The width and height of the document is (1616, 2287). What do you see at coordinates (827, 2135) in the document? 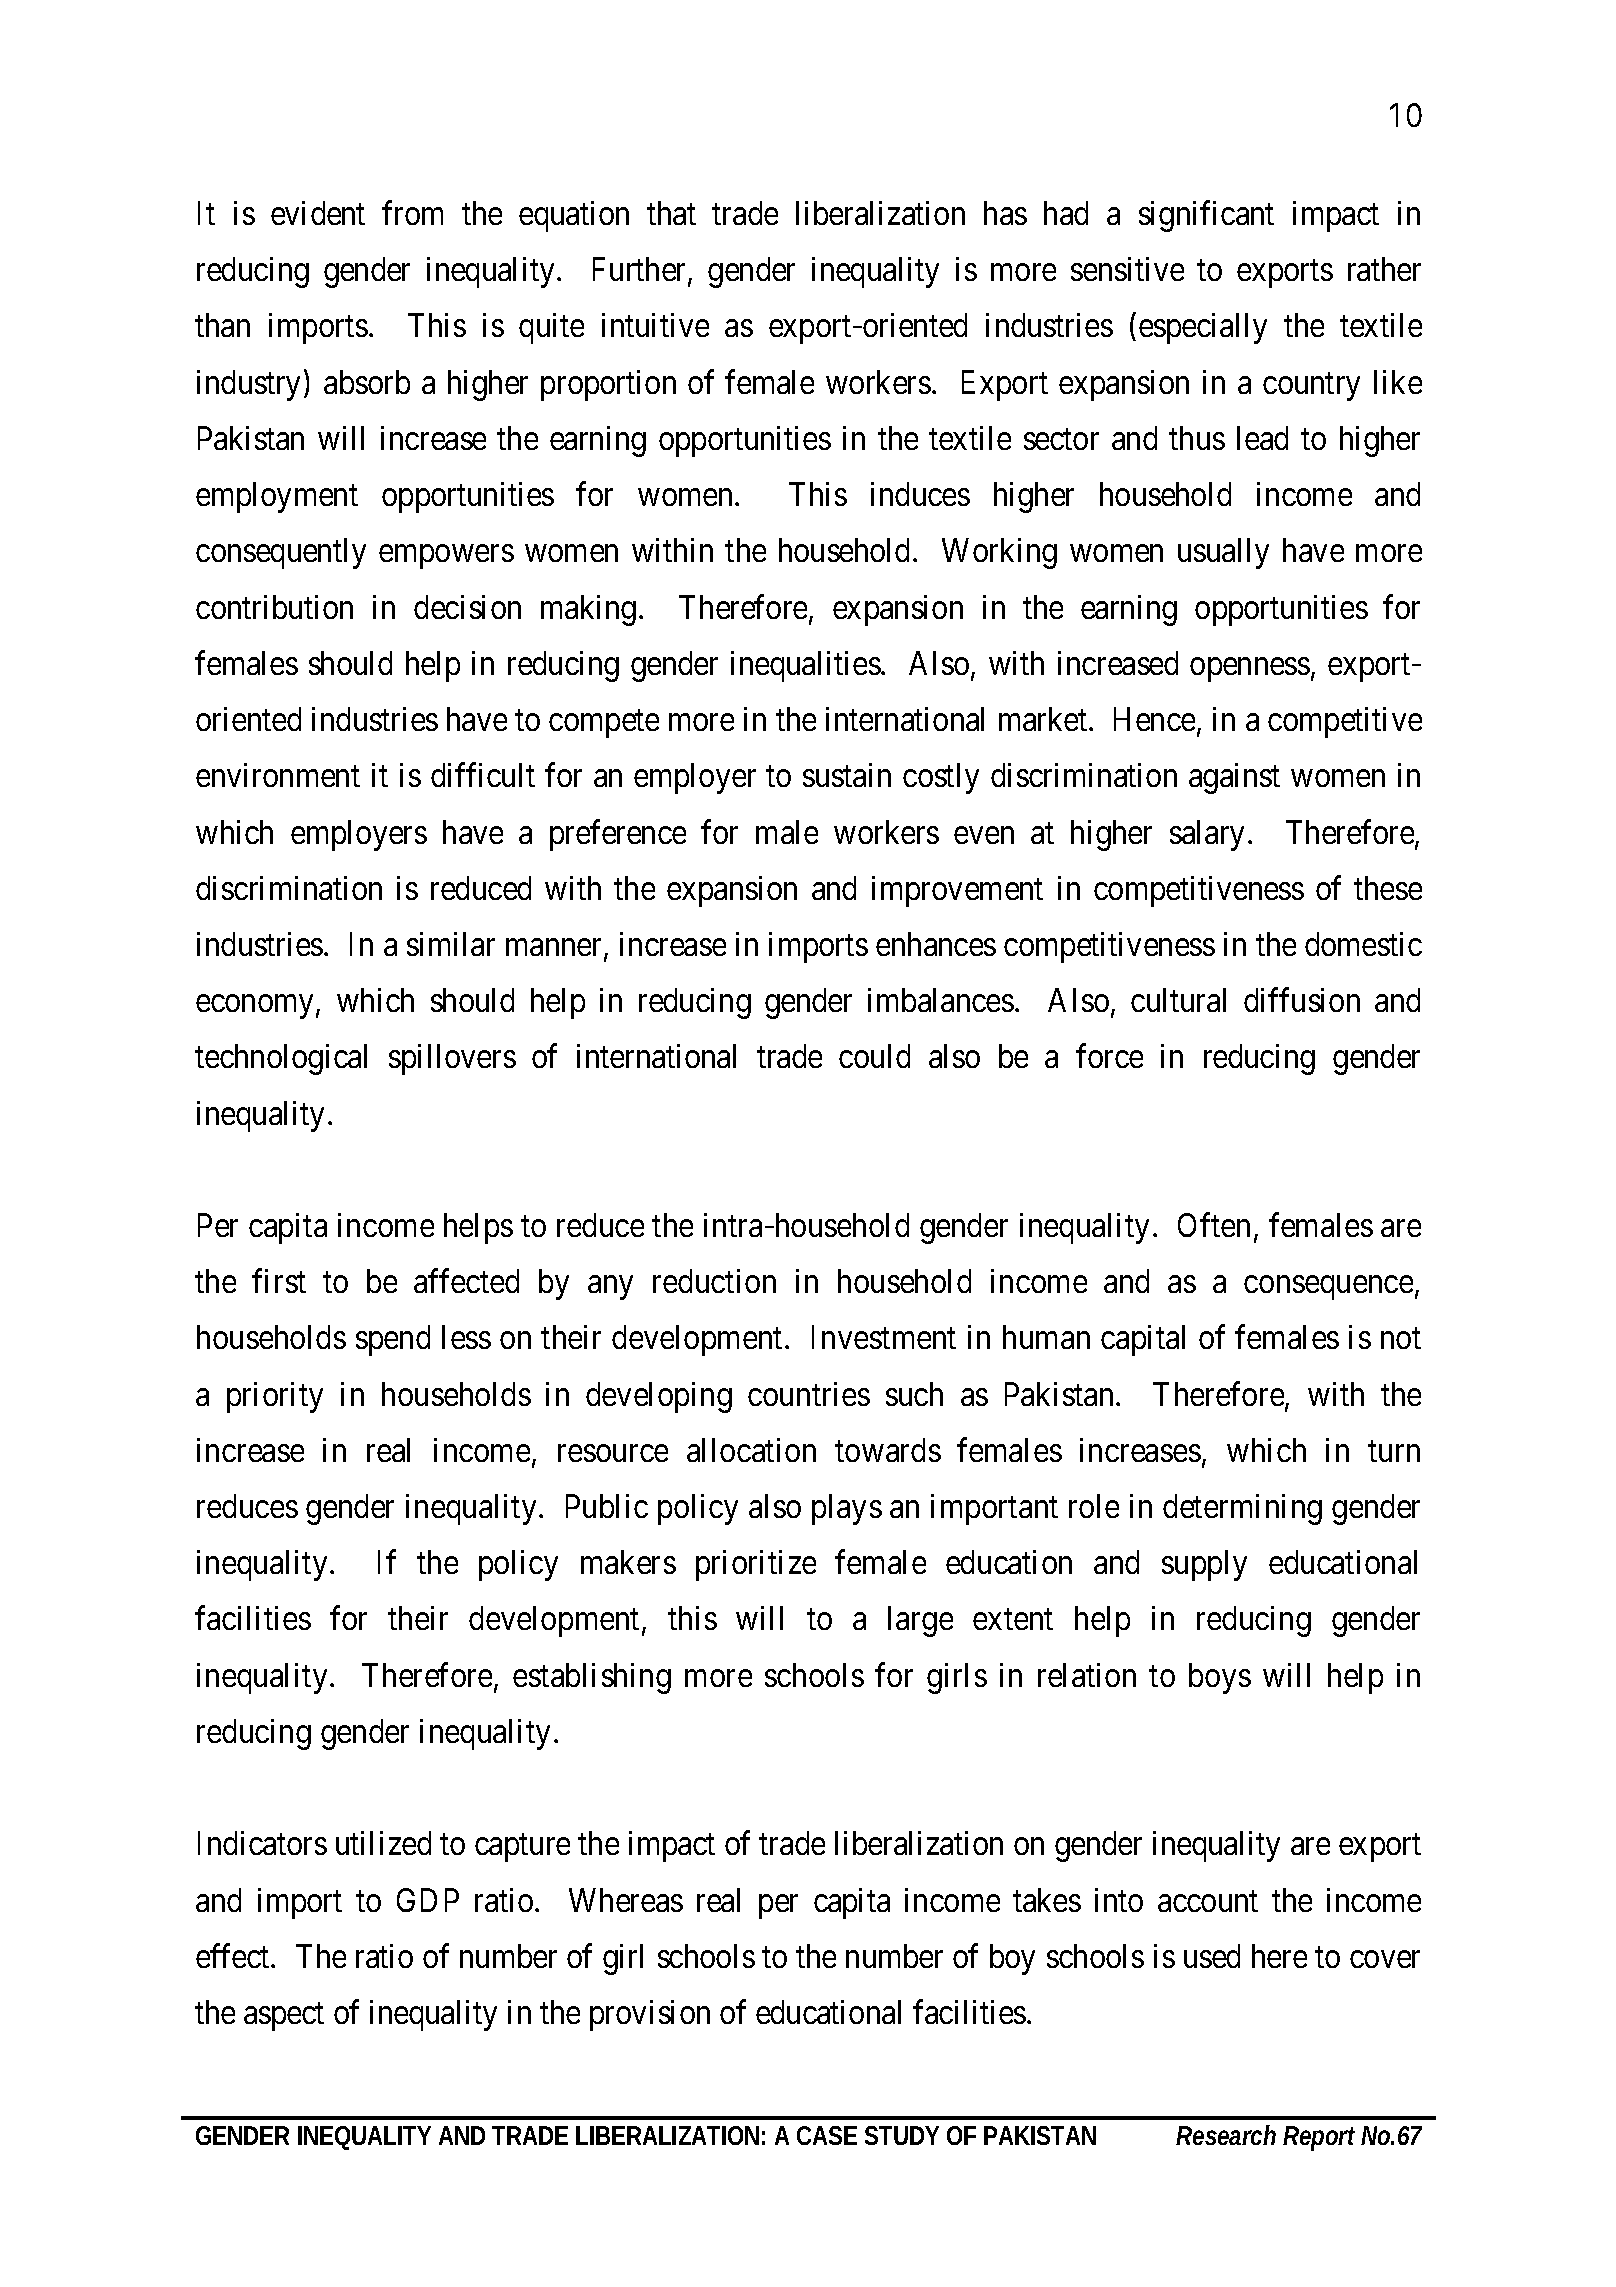
I see `CASE` at bounding box center [827, 2135].
